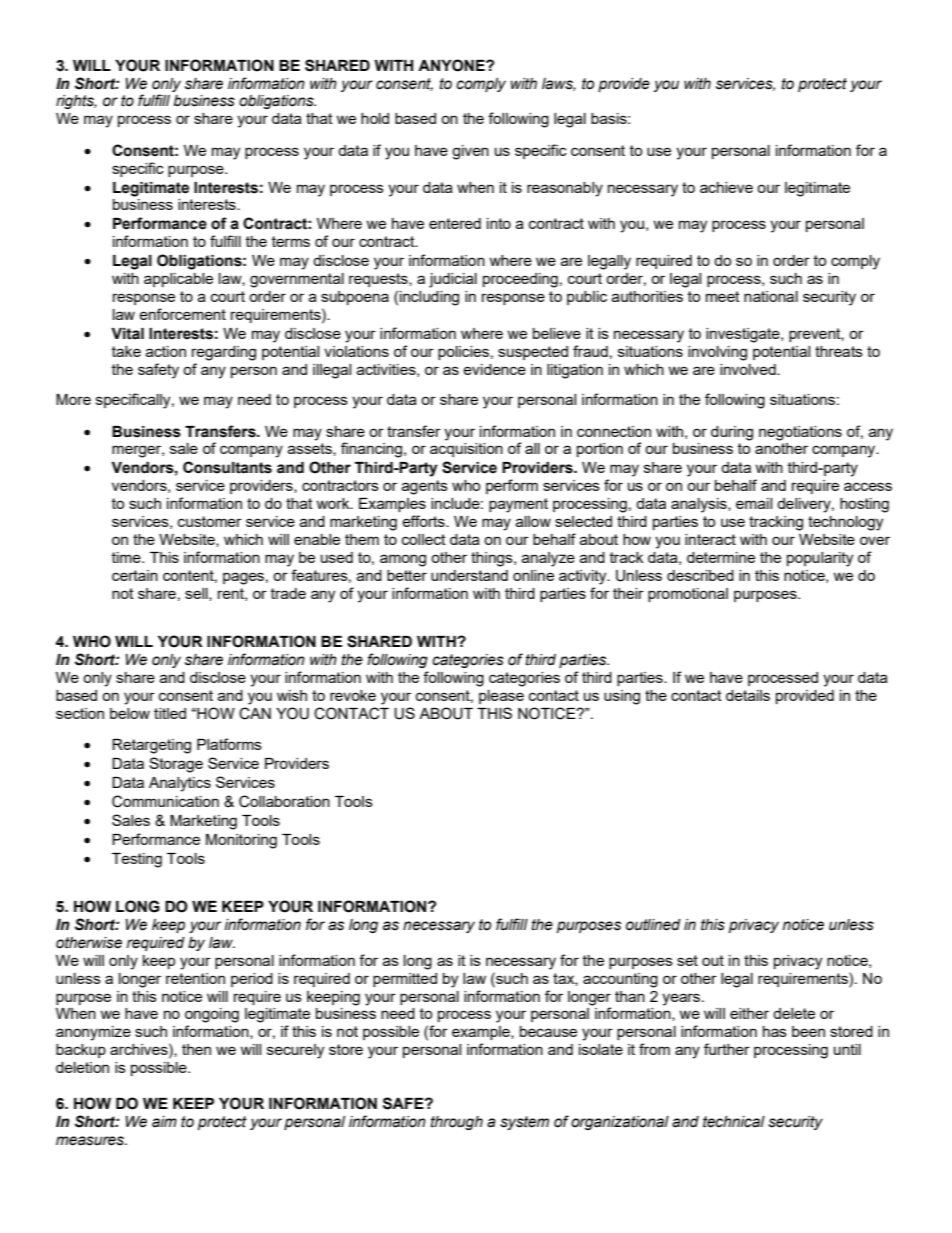  Describe the element at coordinates (800, 433) in the screenshot. I see `negotiations` at that location.
